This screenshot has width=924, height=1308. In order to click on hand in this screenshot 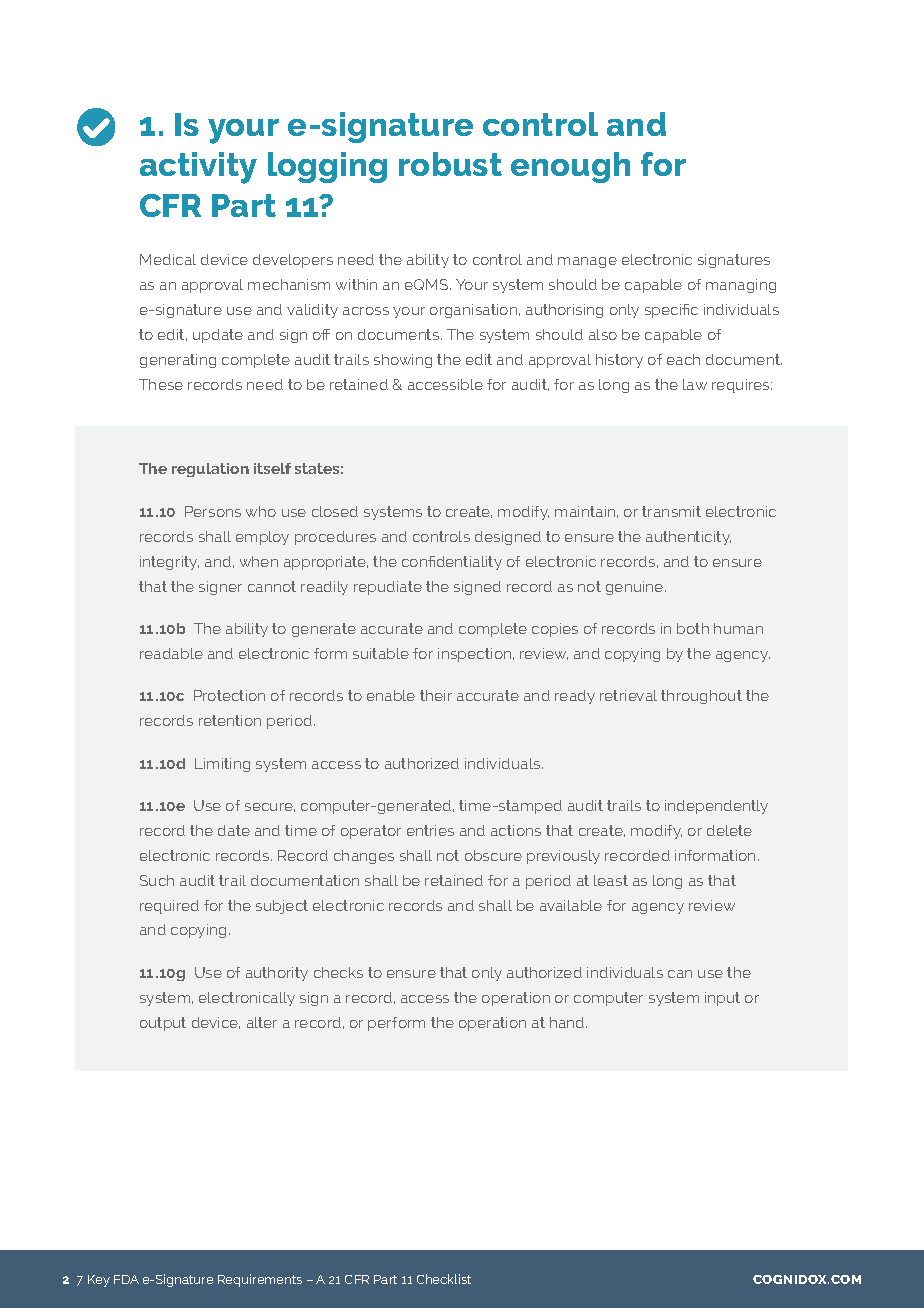, I will do `click(568, 1022)`.
